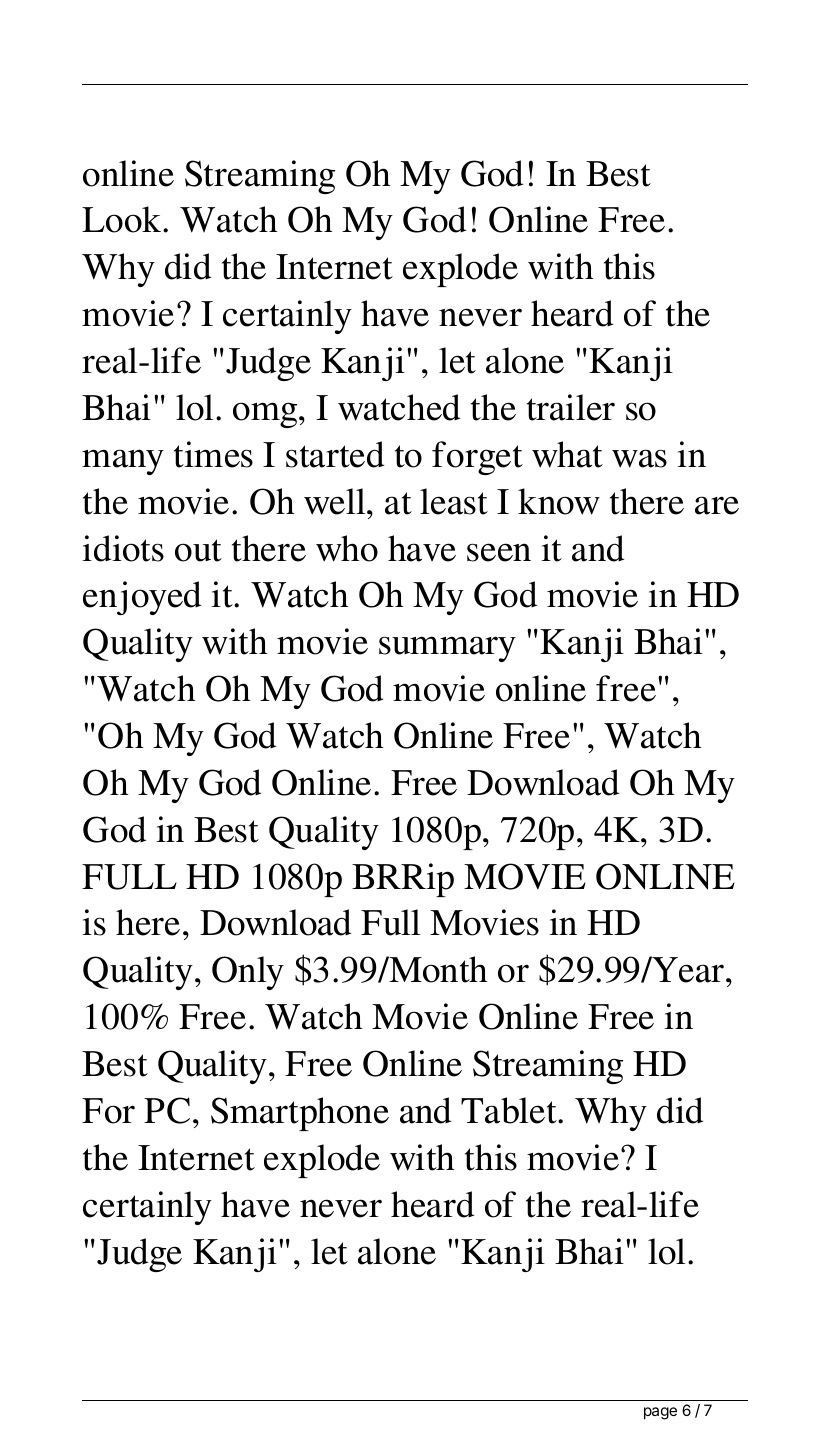 The image size is (830, 1456). Describe the element at coordinates (499, 552) in the image. I see `seen` at that location.
